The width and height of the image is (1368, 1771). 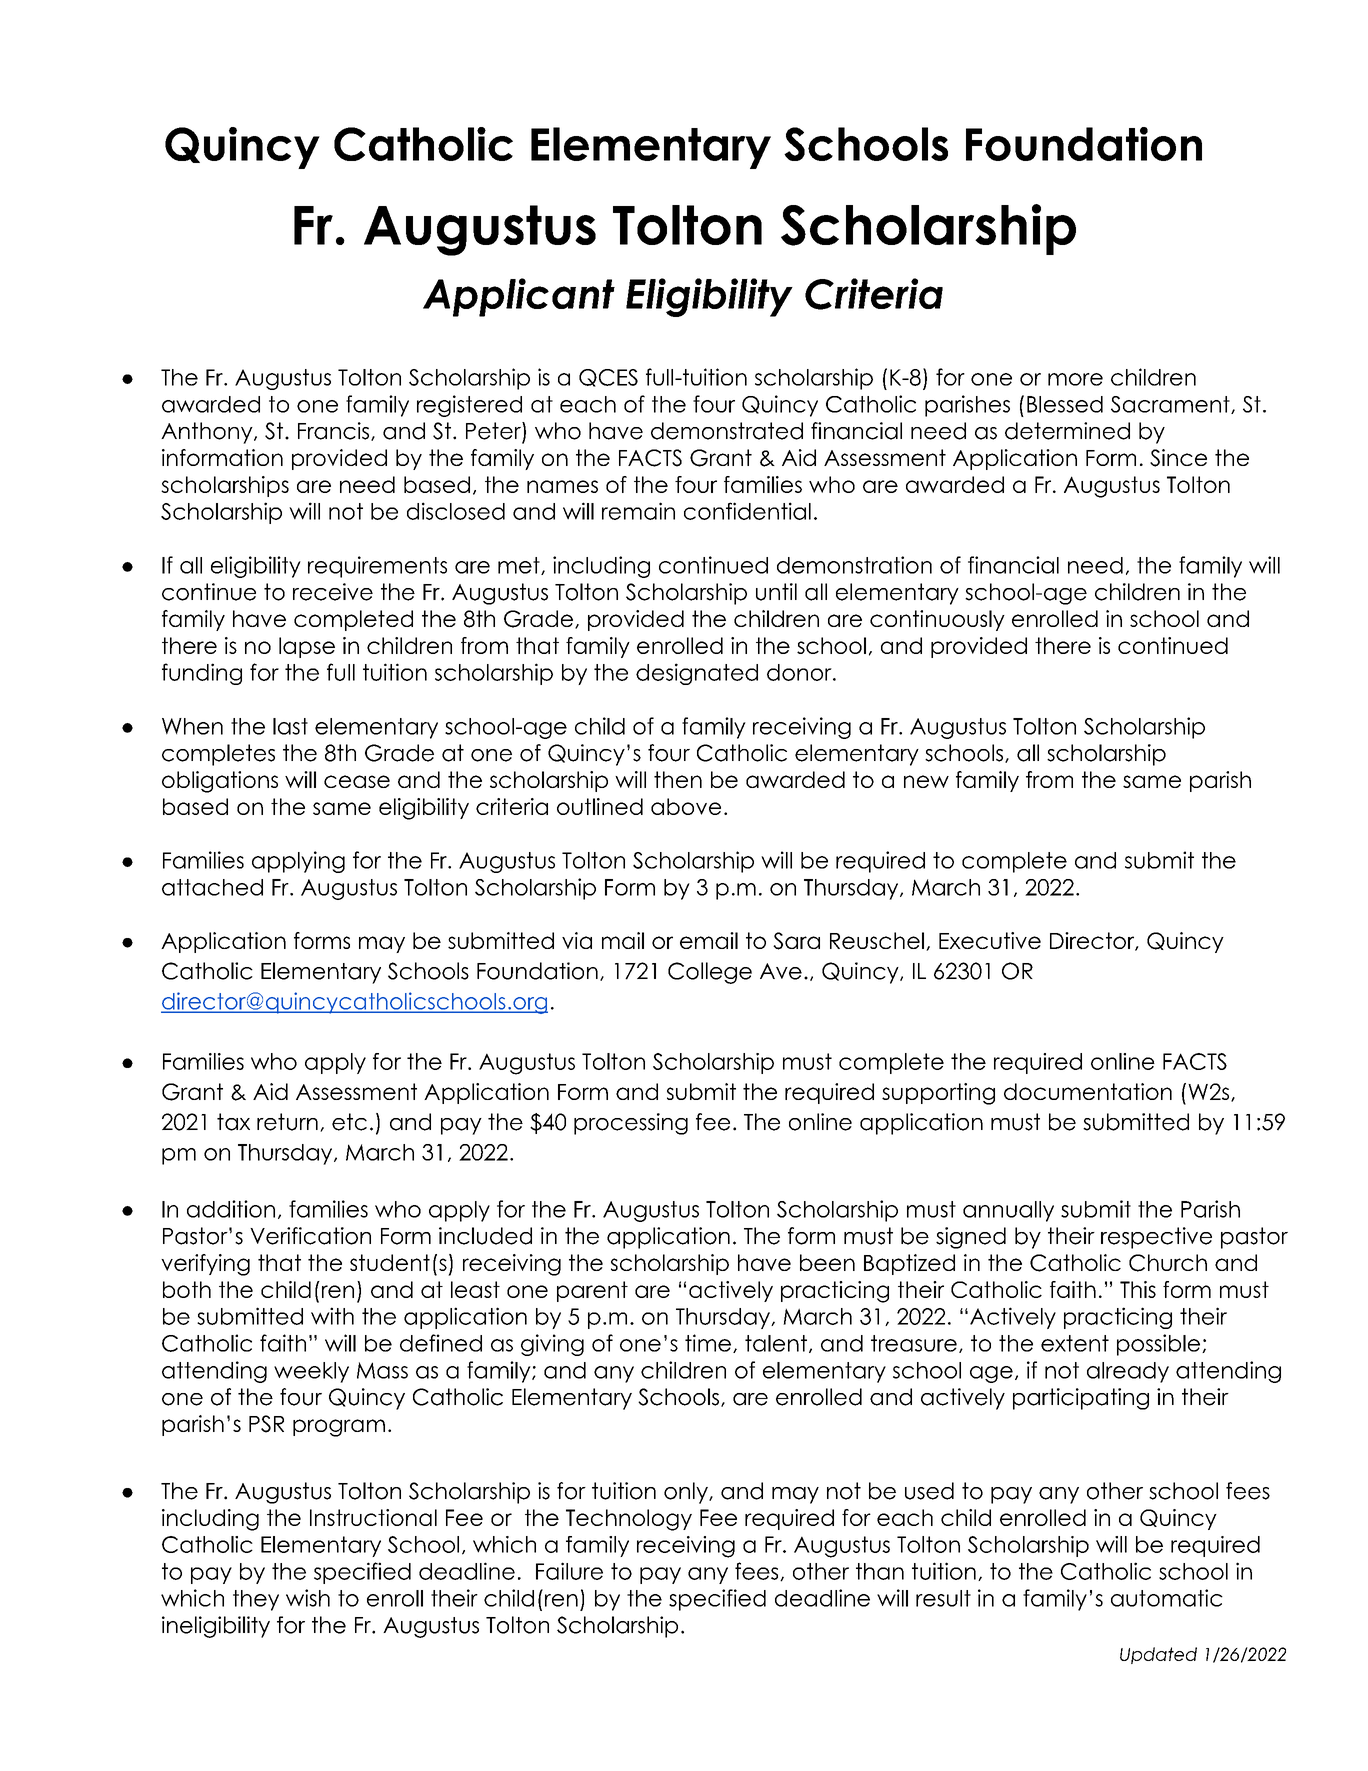 What do you see at coordinates (290, 726) in the image?
I see `last` at bounding box center [290, 726].
